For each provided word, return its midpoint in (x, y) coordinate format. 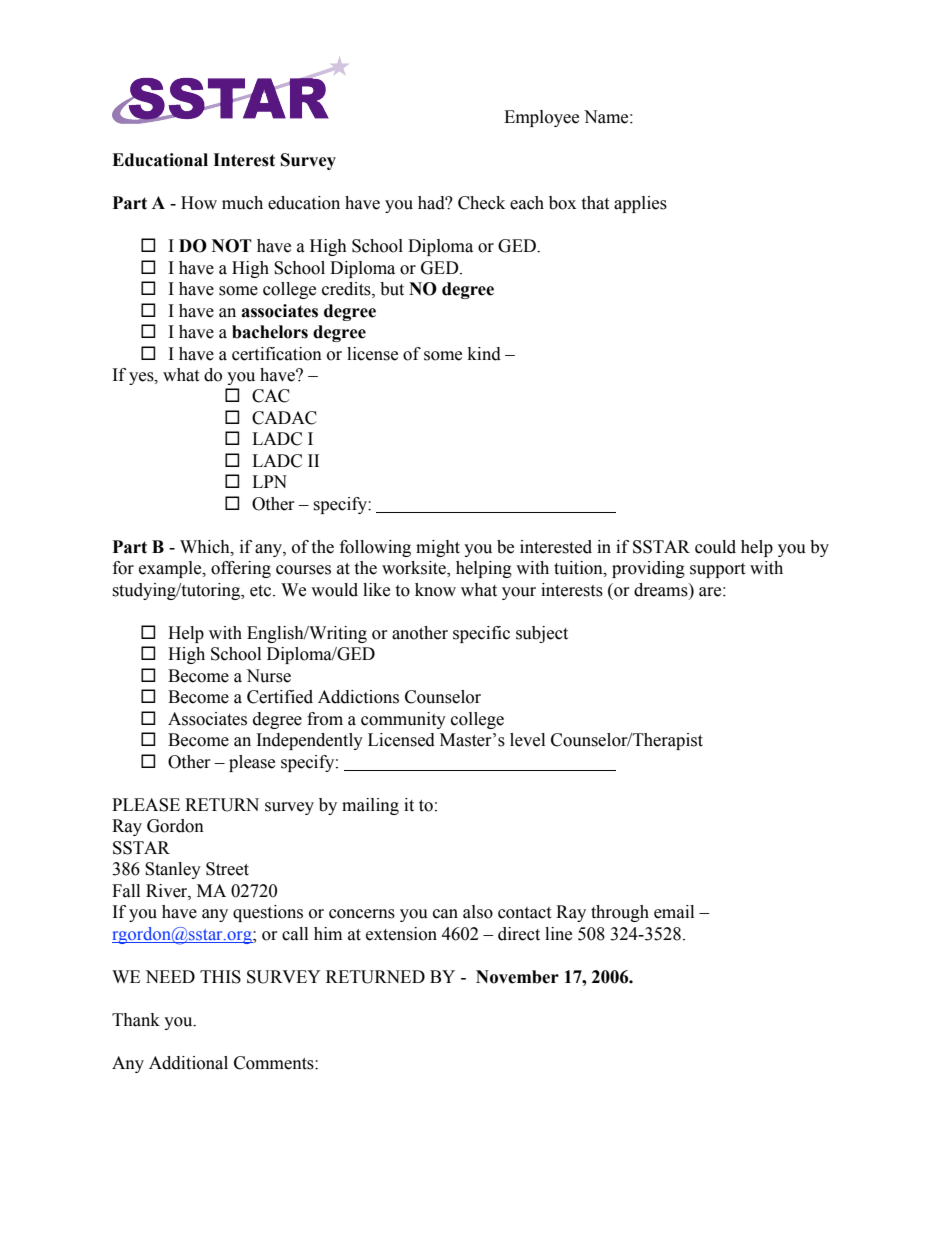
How (199, 203)
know (435, 590)
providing (648, 569)
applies (640, 204)
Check (481, 203)
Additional (188, 1063)
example (171, 569)
